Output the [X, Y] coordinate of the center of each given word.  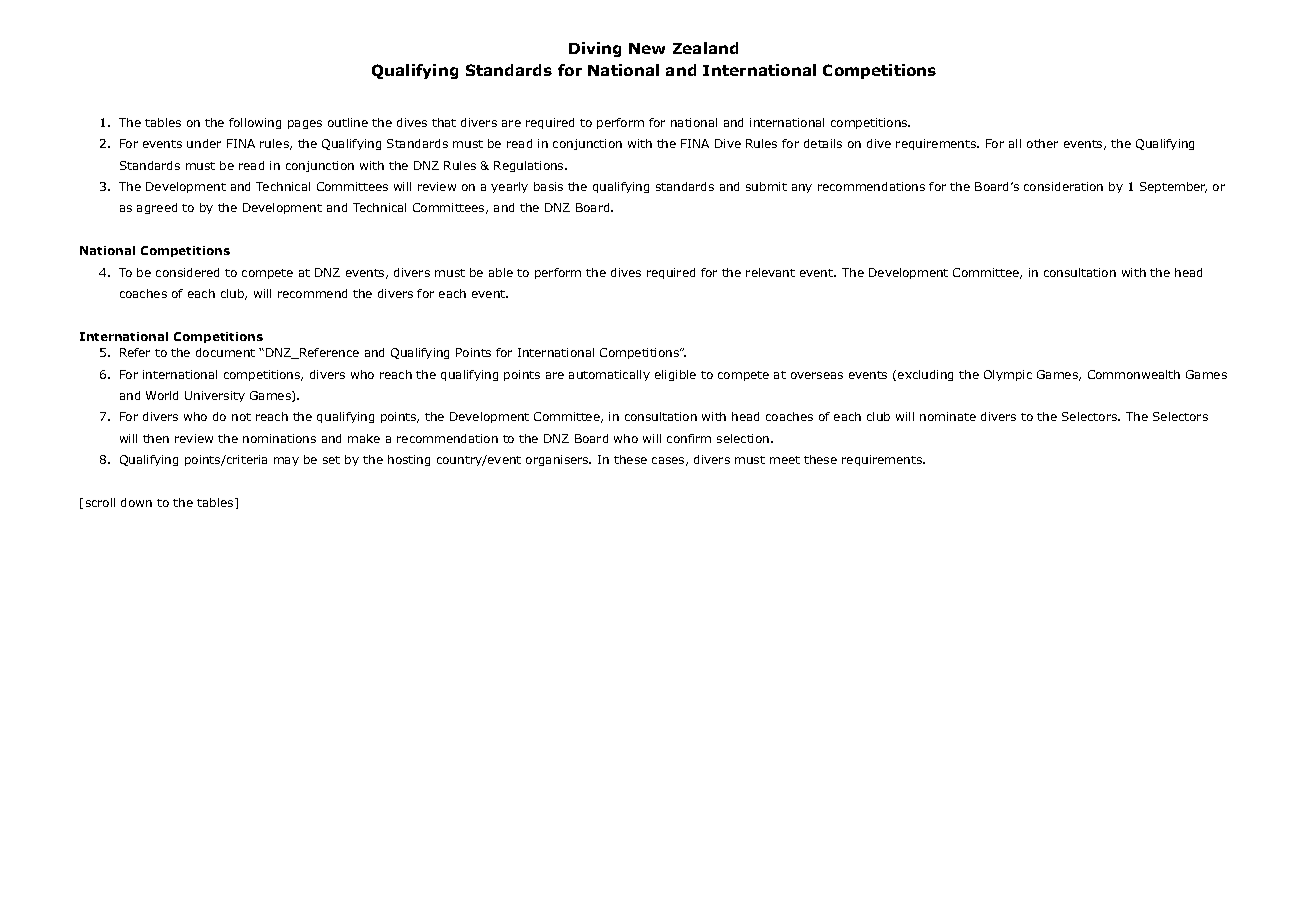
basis [548, 186]
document [225, 352]
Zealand [705, 48]
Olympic [1008, 375]
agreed [157, 208]
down [136, 502]
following [255, 123]
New [647, 48]
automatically [609, 375]
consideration [1063, 186]
